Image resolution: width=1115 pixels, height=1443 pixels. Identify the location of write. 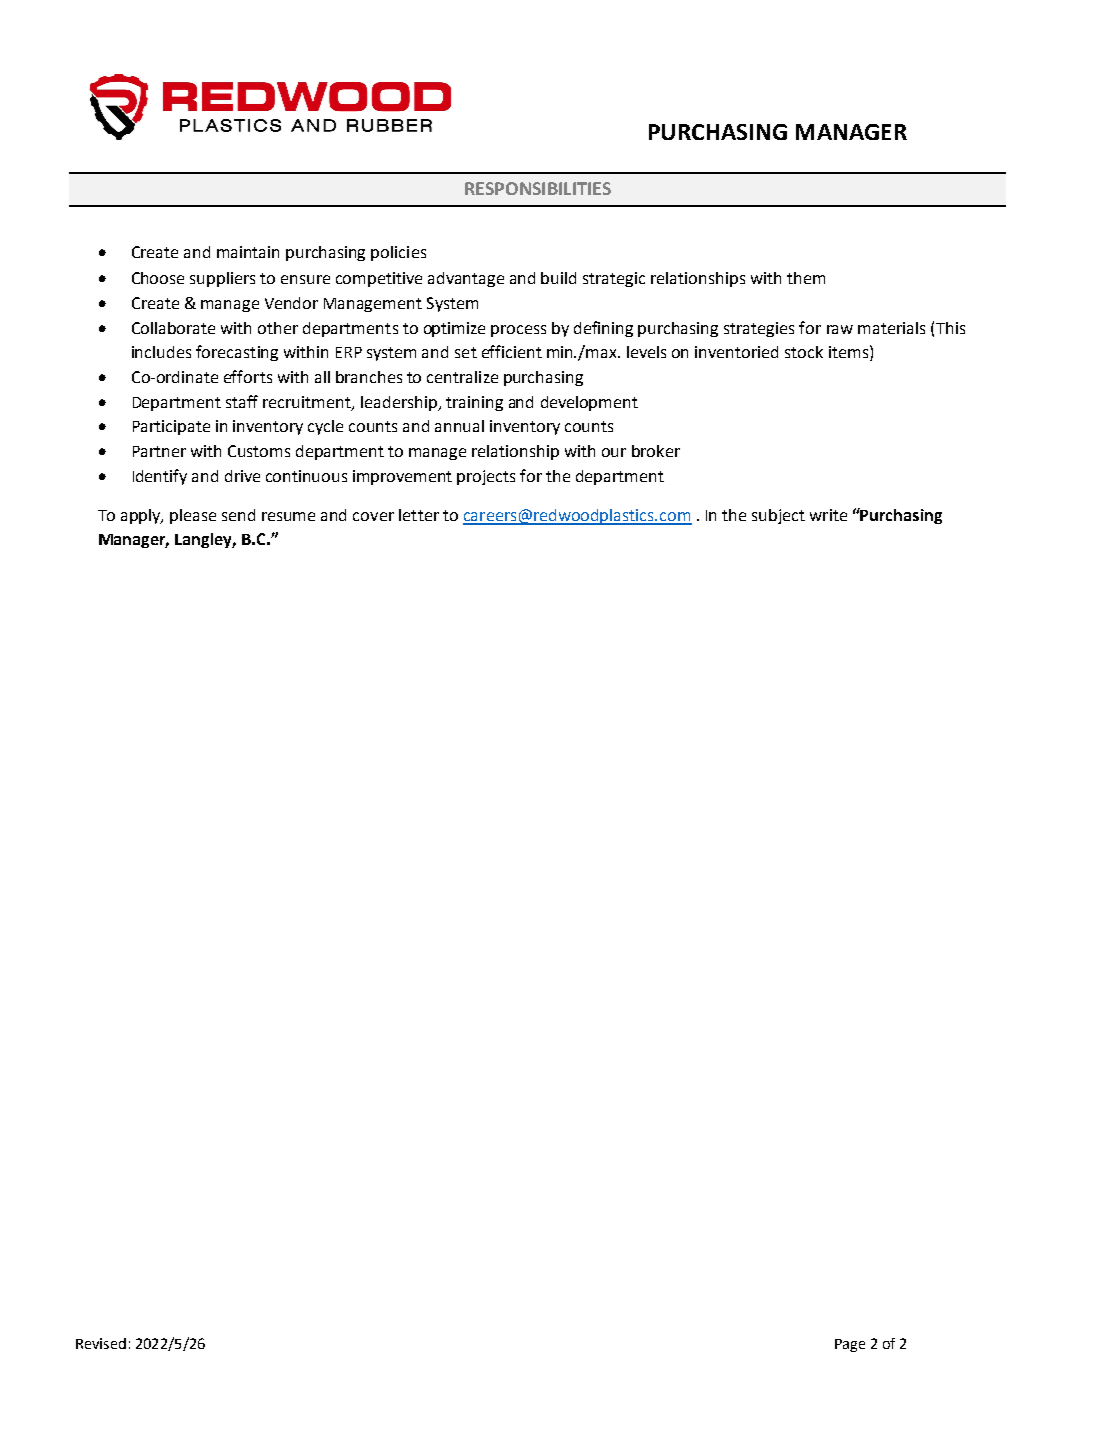
(828, 515).
